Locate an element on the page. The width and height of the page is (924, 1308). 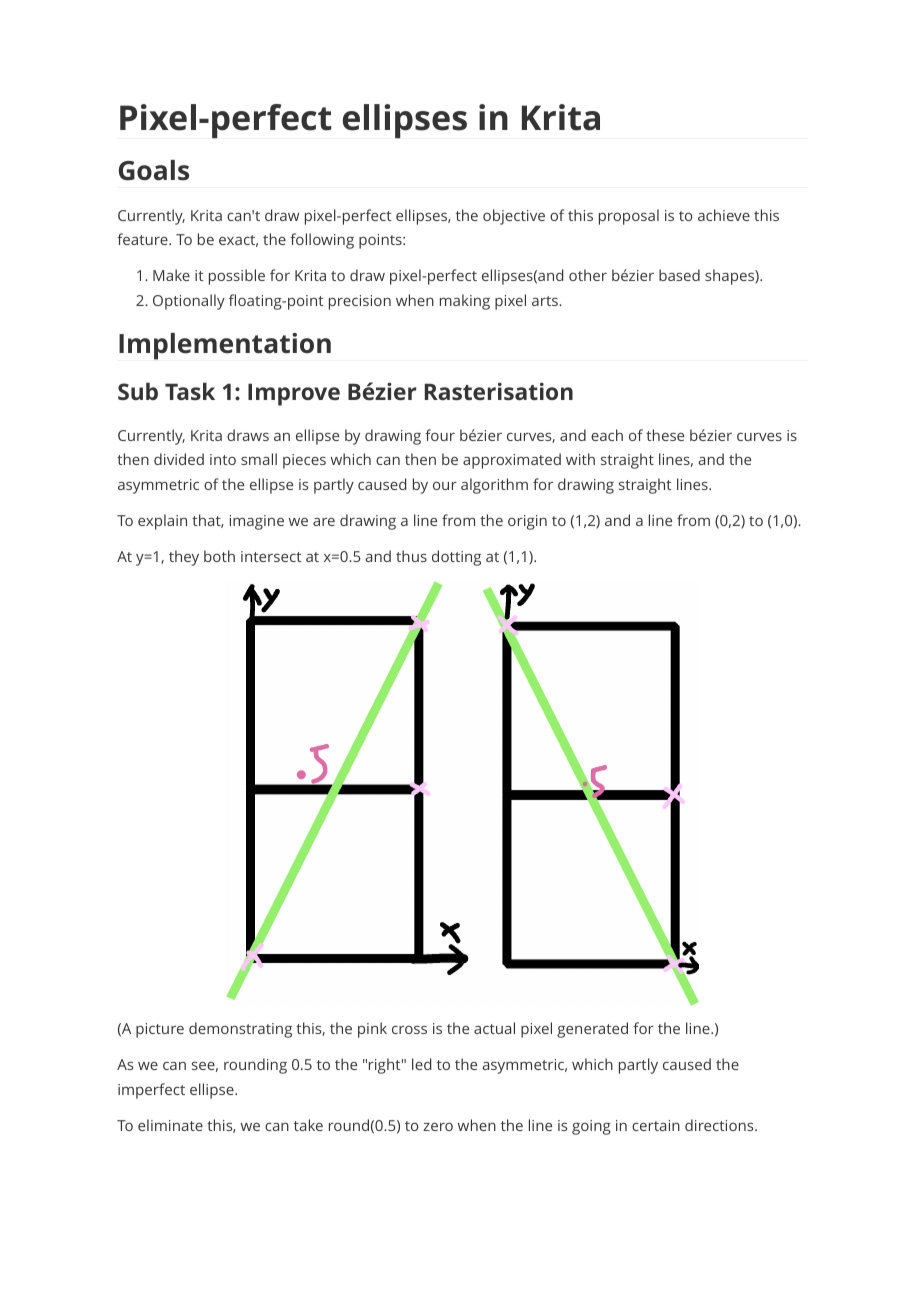
these is located at coordinates (665, 435).
